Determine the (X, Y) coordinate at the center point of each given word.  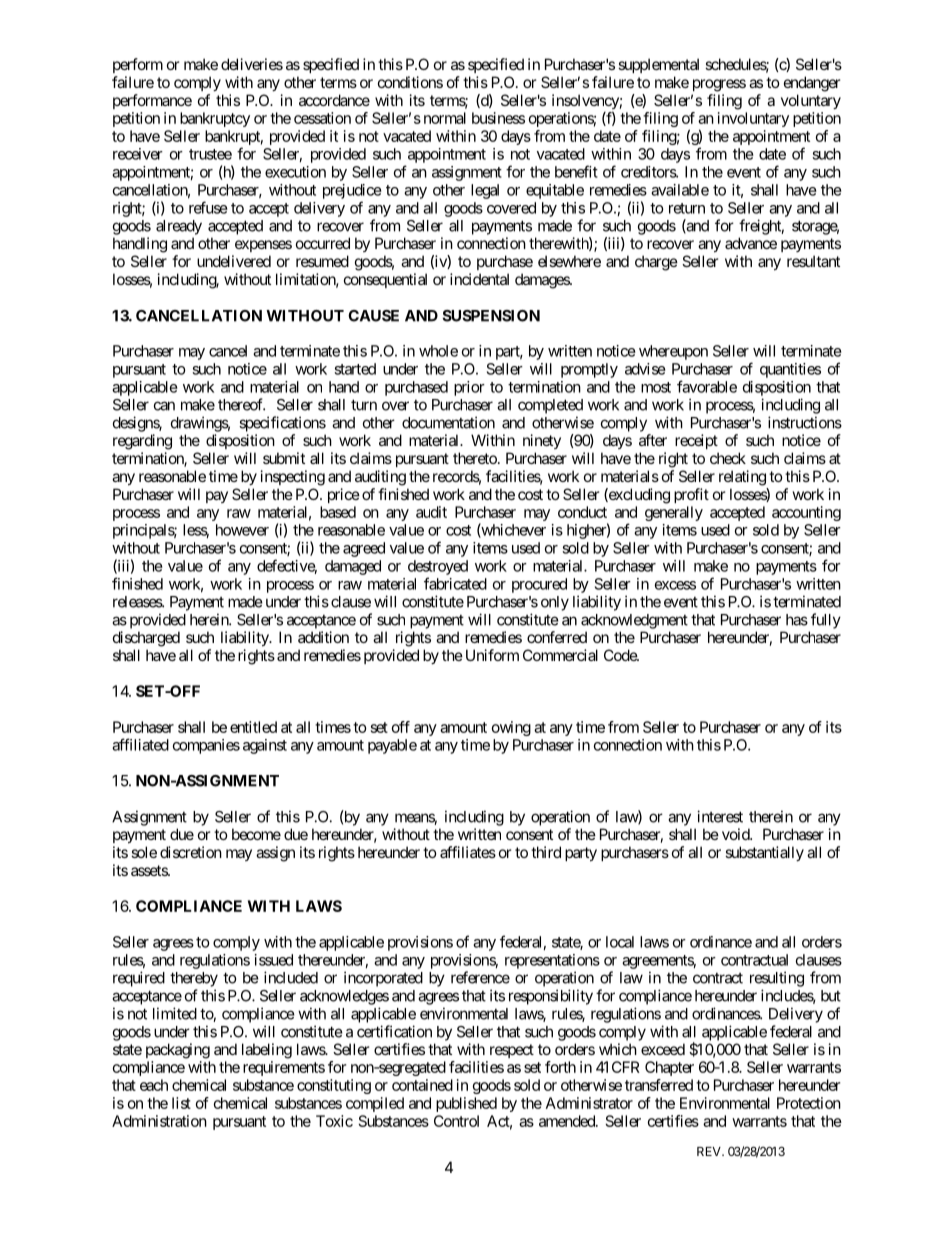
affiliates (468, 852)
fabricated (455, 583)
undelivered (234, 261)
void (736, 834)
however (242, 530)
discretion (191, 852)
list (181, 1103)
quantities (790, 370)
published (466, 1104)
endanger (812, 84)
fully (826, 621)
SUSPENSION (491, 316)
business (498, 118)
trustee (210, 154)
